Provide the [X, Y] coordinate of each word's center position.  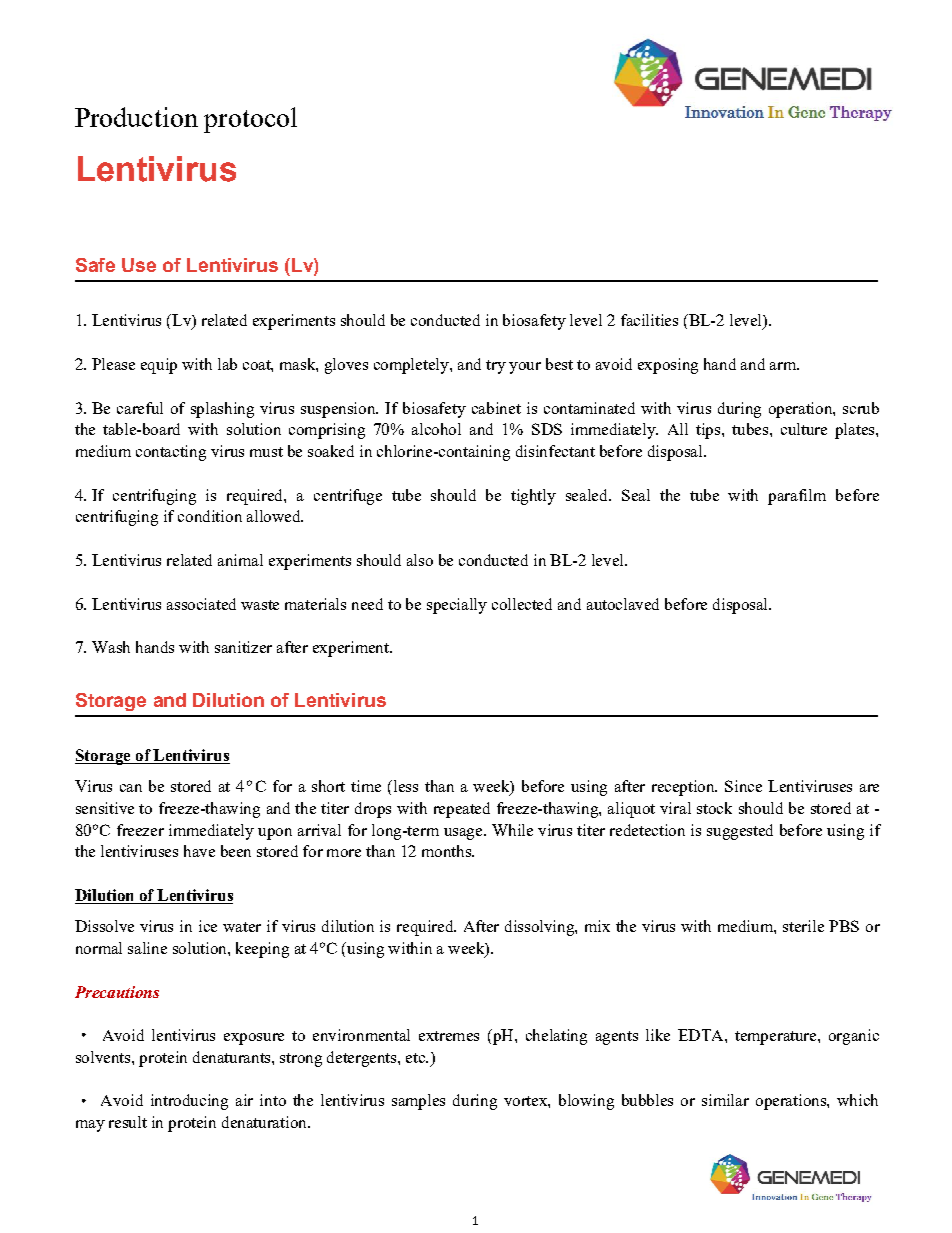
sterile [803, 926]
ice [208, 926]
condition [210, 516]
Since [743, 786]
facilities [649, 320]
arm [784, 366]
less [404, 786]
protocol [250, 120]
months [447, 851]
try [496, 367]
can [131, 788]
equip [159, 366]
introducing [189, 1102]
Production [136, 117]
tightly [533, 497]
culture [804, 429]
